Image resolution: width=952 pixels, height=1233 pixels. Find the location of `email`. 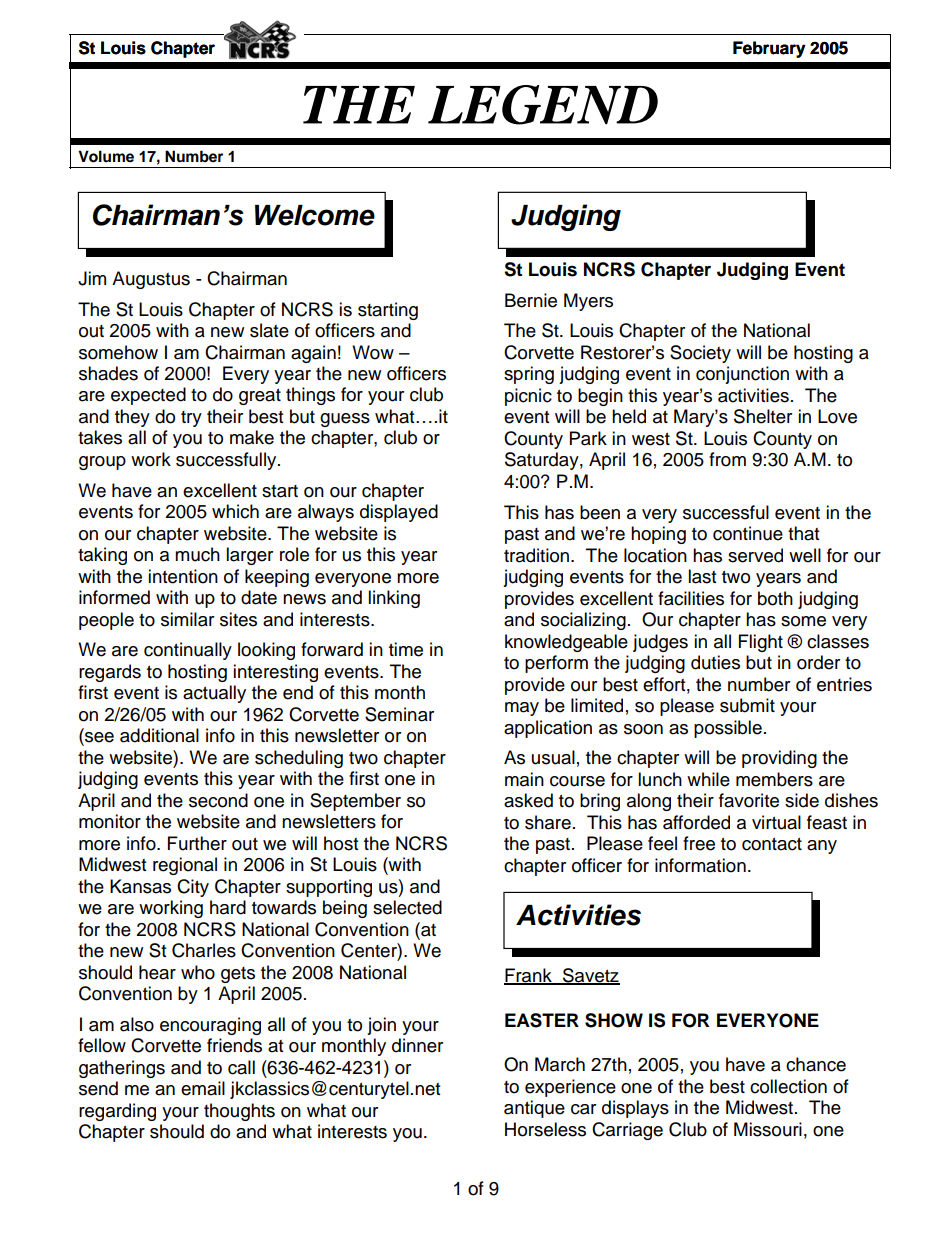

email is located at coordinates (203, 1088).
